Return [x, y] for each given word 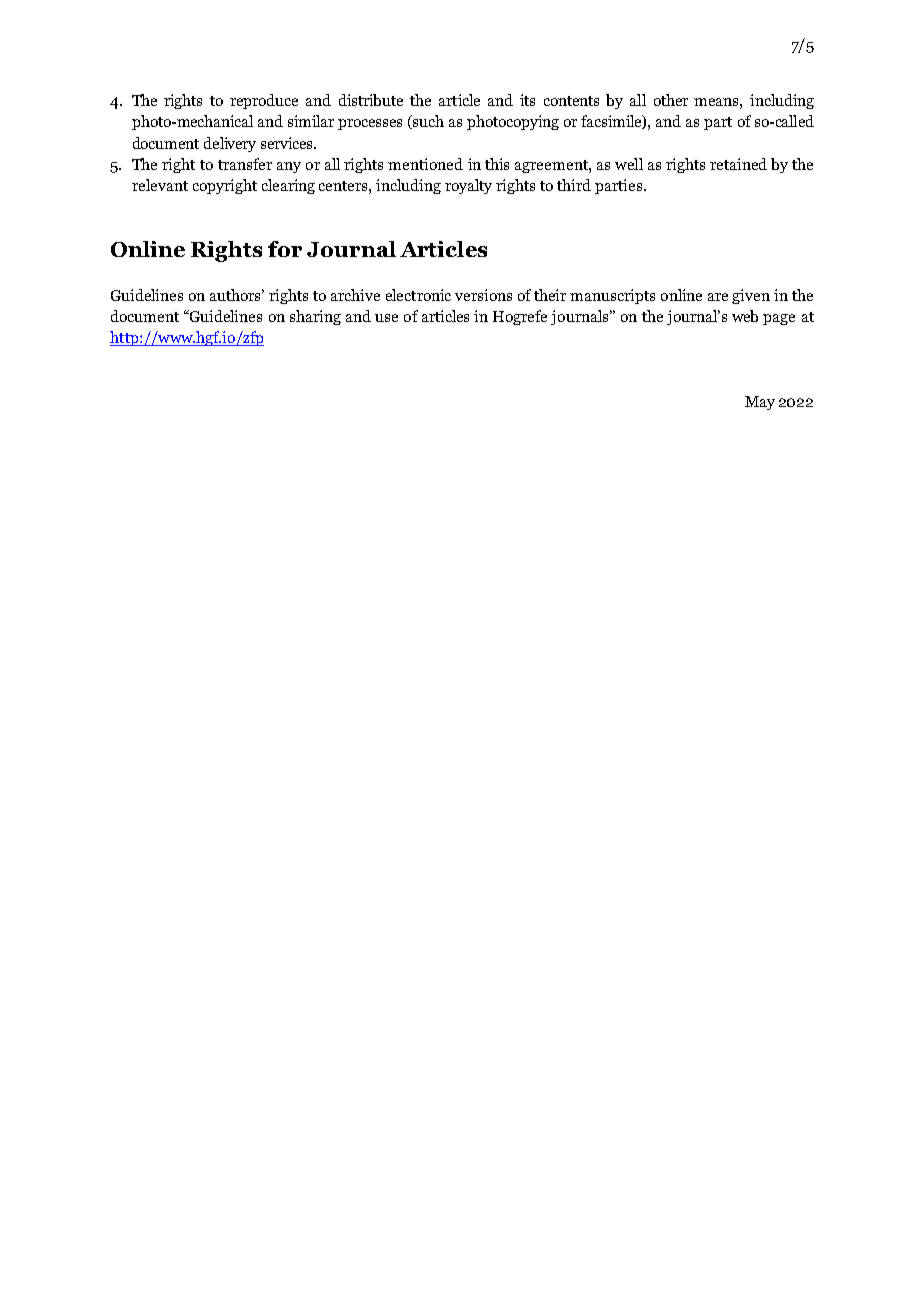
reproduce [264, 101]
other [671, 100]
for [285, 249]
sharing [315, 317]
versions [483, 295]
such [428, 121]
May [760, 403]
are [718, 297]
